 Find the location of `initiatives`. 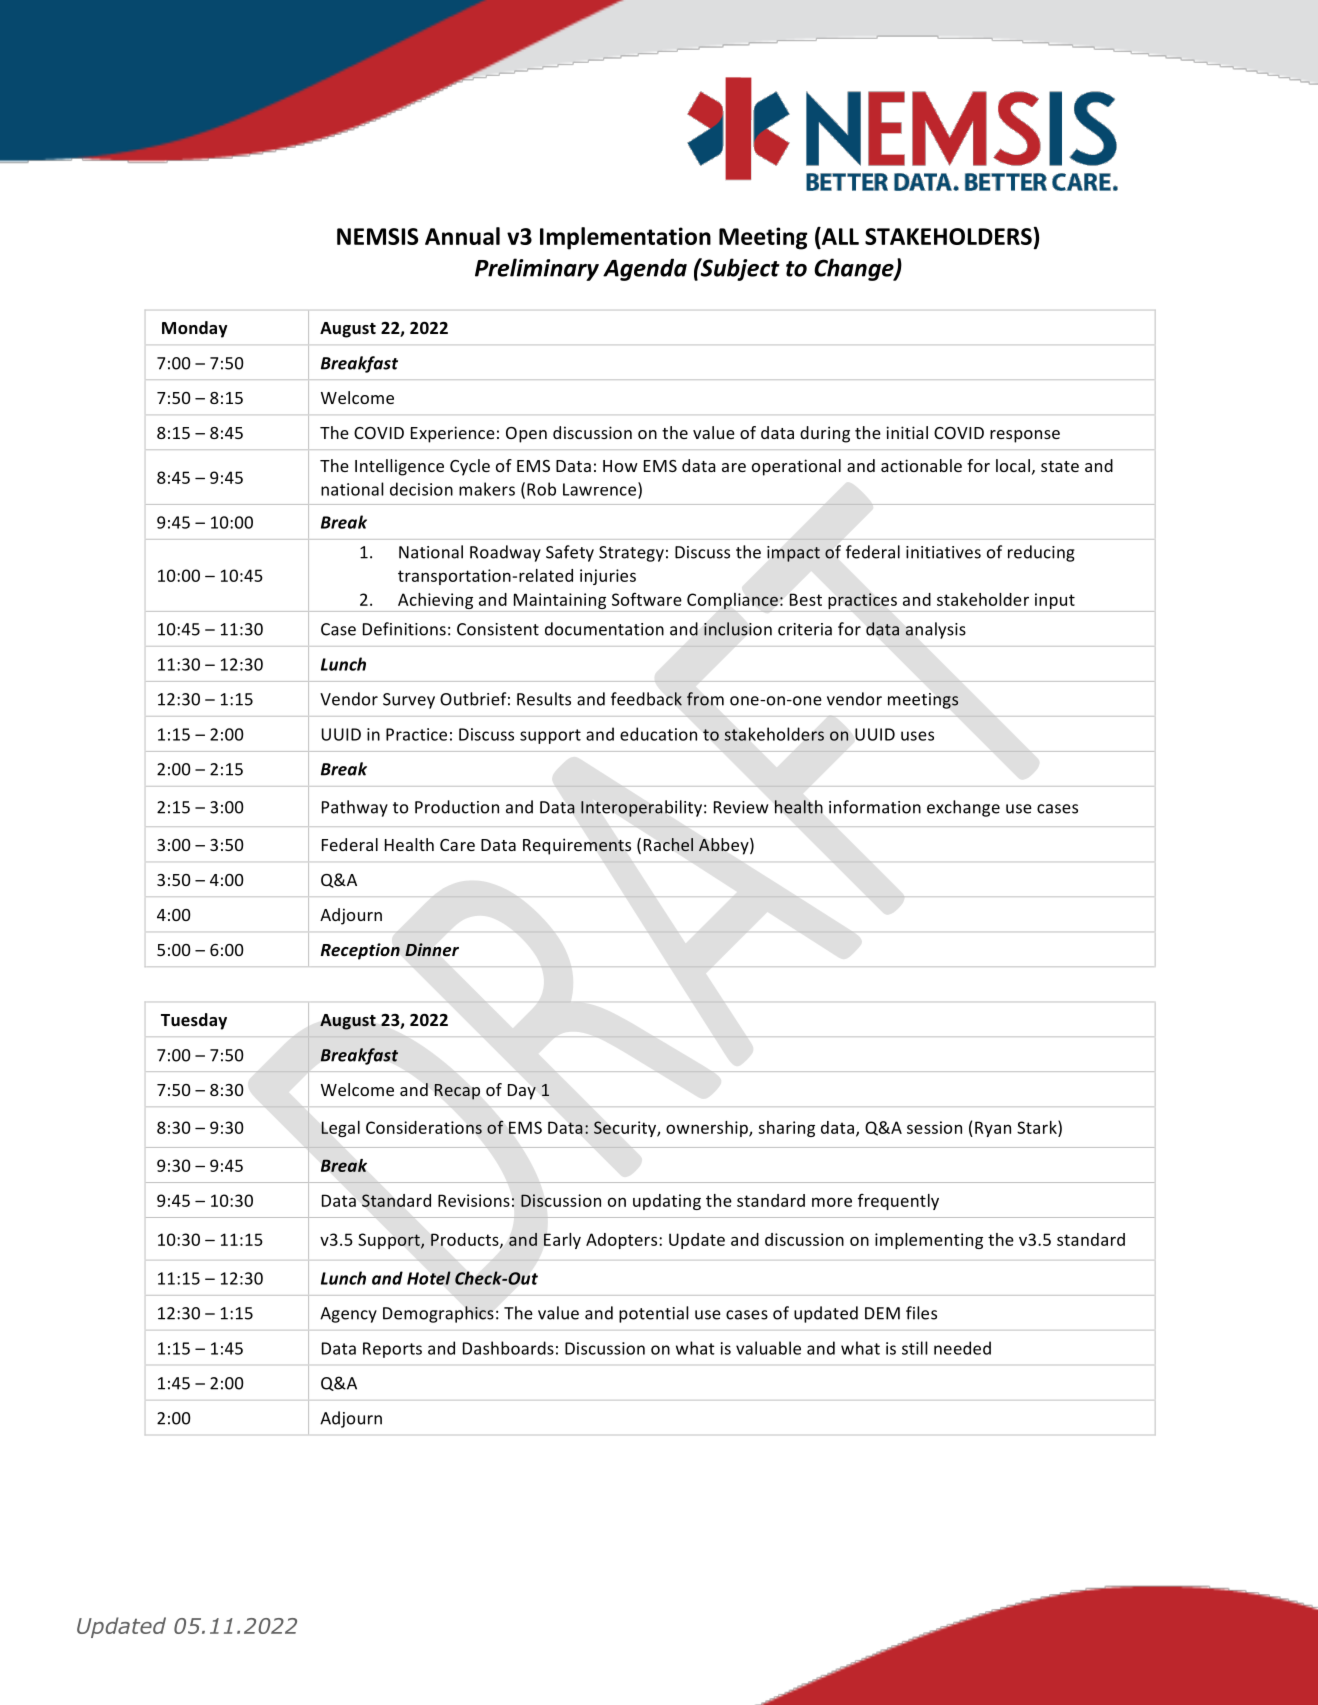

initiatives is located at coordinates (943, 552).
